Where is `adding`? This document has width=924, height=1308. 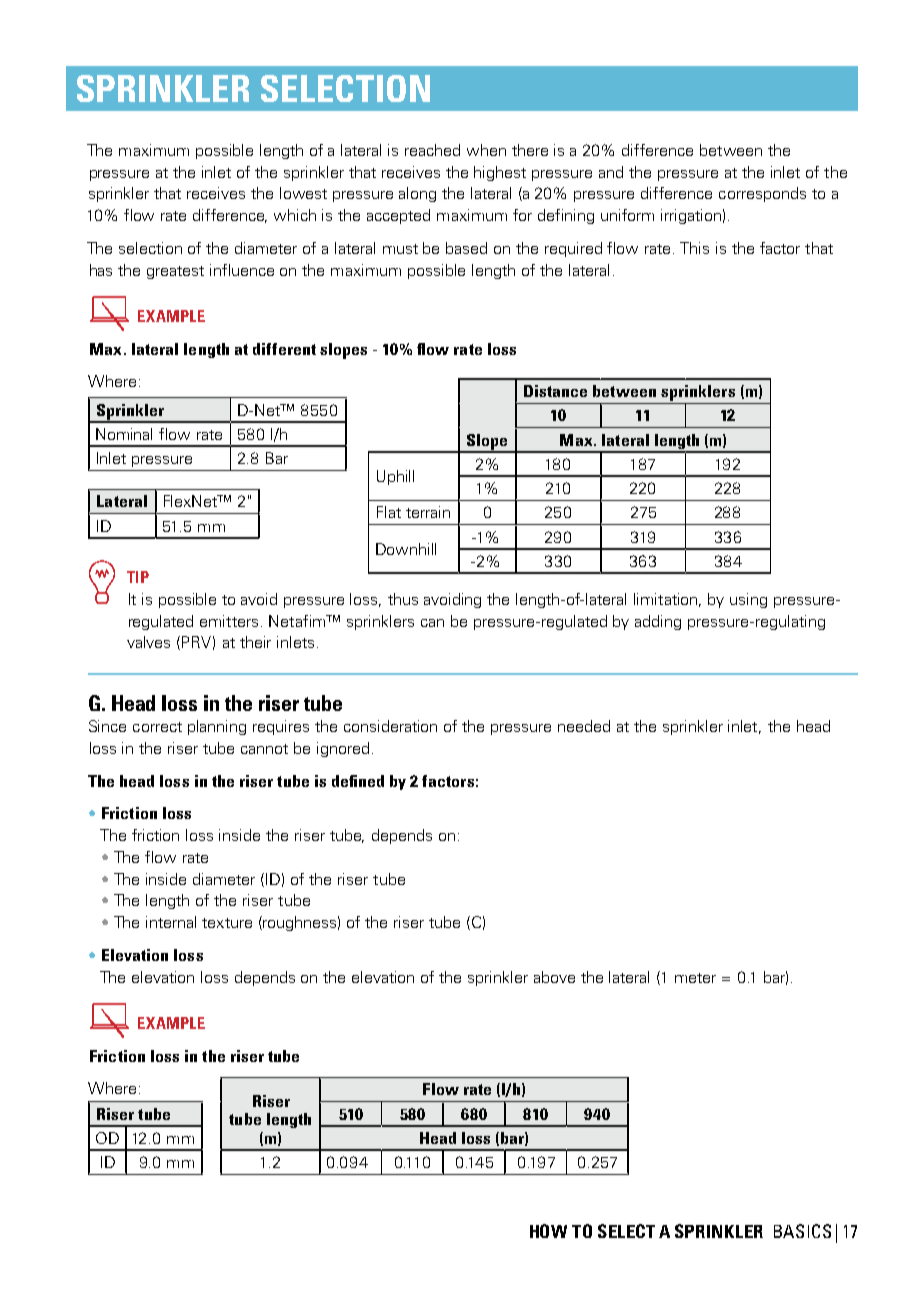
adding is located at coordinates (658, 622).
